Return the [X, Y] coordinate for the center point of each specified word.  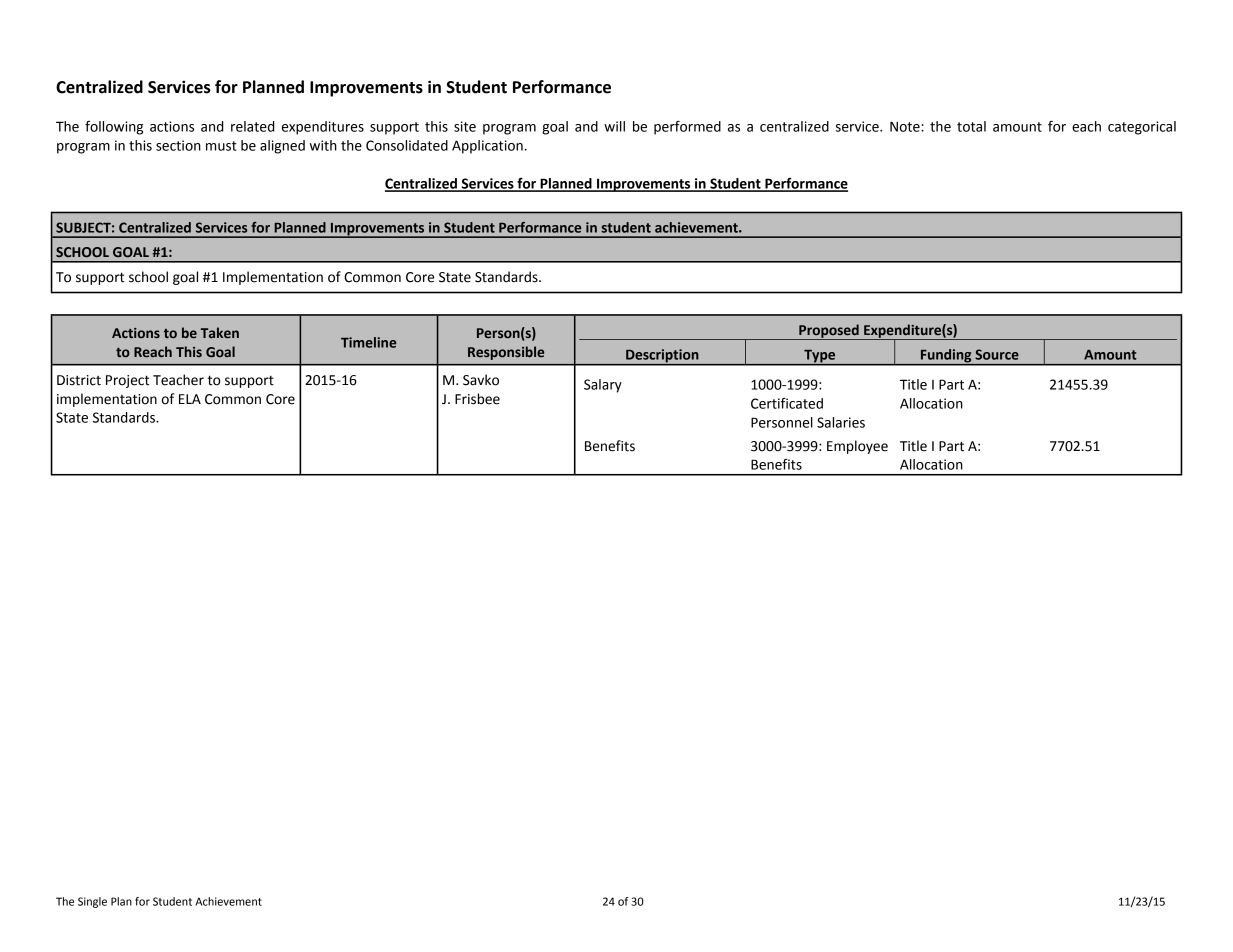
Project [128, 381]
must [221, 146]
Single [92, 902]
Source [997, 354]
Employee [857, 447]
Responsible [506, 353]
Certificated [787, 403]
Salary [603, 386]
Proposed [829, 332]
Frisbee [477, 399]
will [614, 126]
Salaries [841, 422]
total [971, 126]
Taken [220, 332]
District [79, 380]
